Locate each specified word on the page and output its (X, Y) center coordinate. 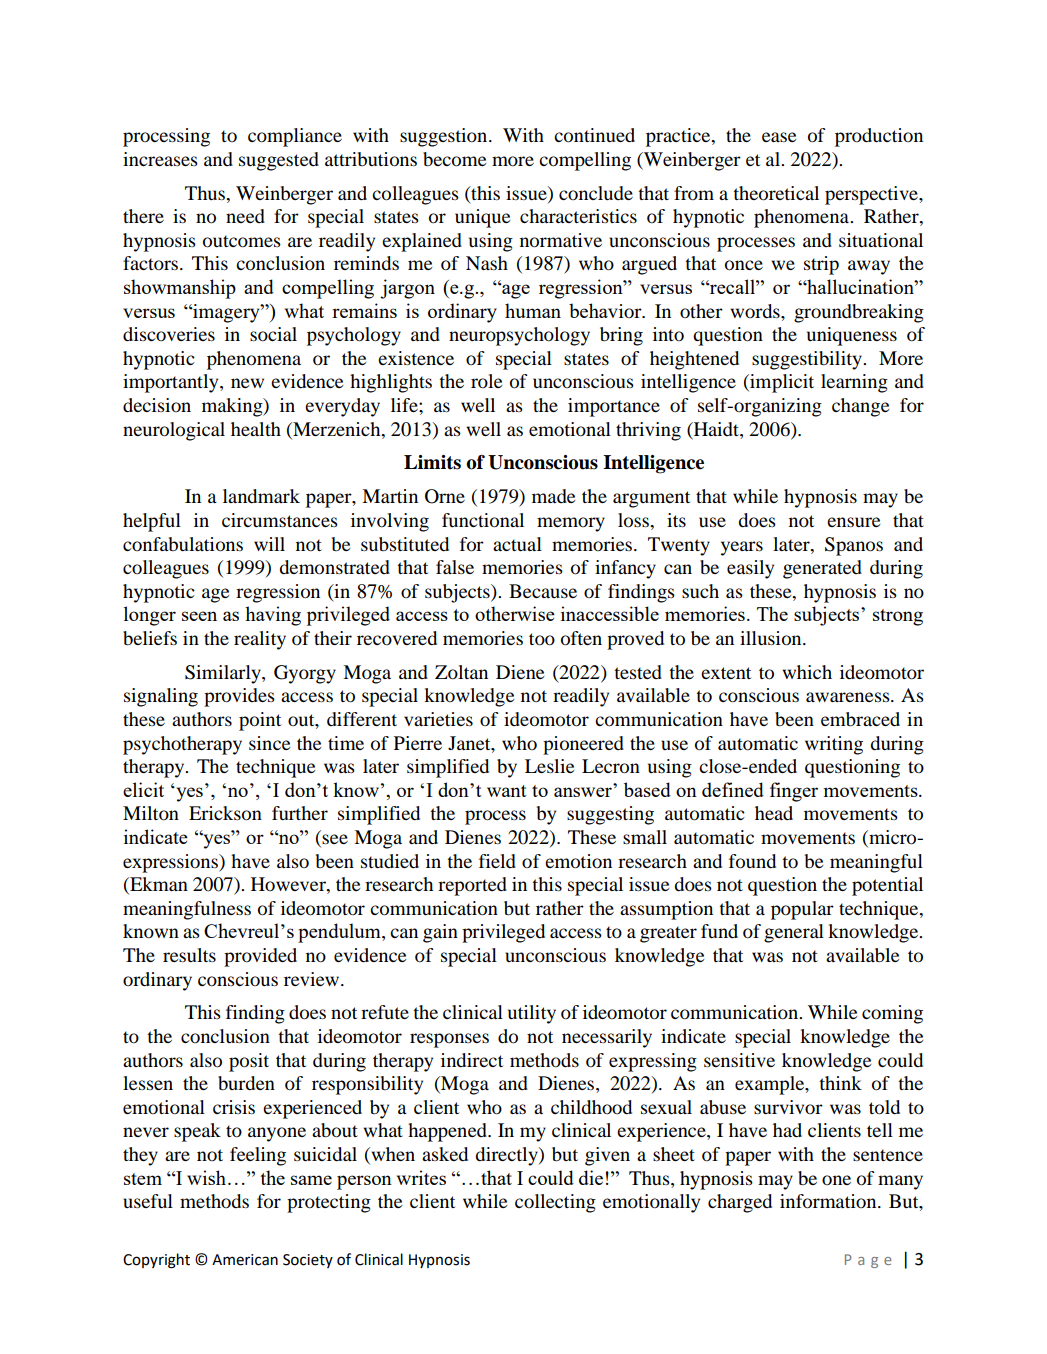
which (807, 672)
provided (260, 957)
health (256, 429)
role (486, 381)
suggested (279, 161)
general (794, 933)
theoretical (776, 193)
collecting (555, 1203)
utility (532, 1014)
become (454, 159)
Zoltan (461, 672)
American (245, 1260)
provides (239, 697)
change (860, 407)
